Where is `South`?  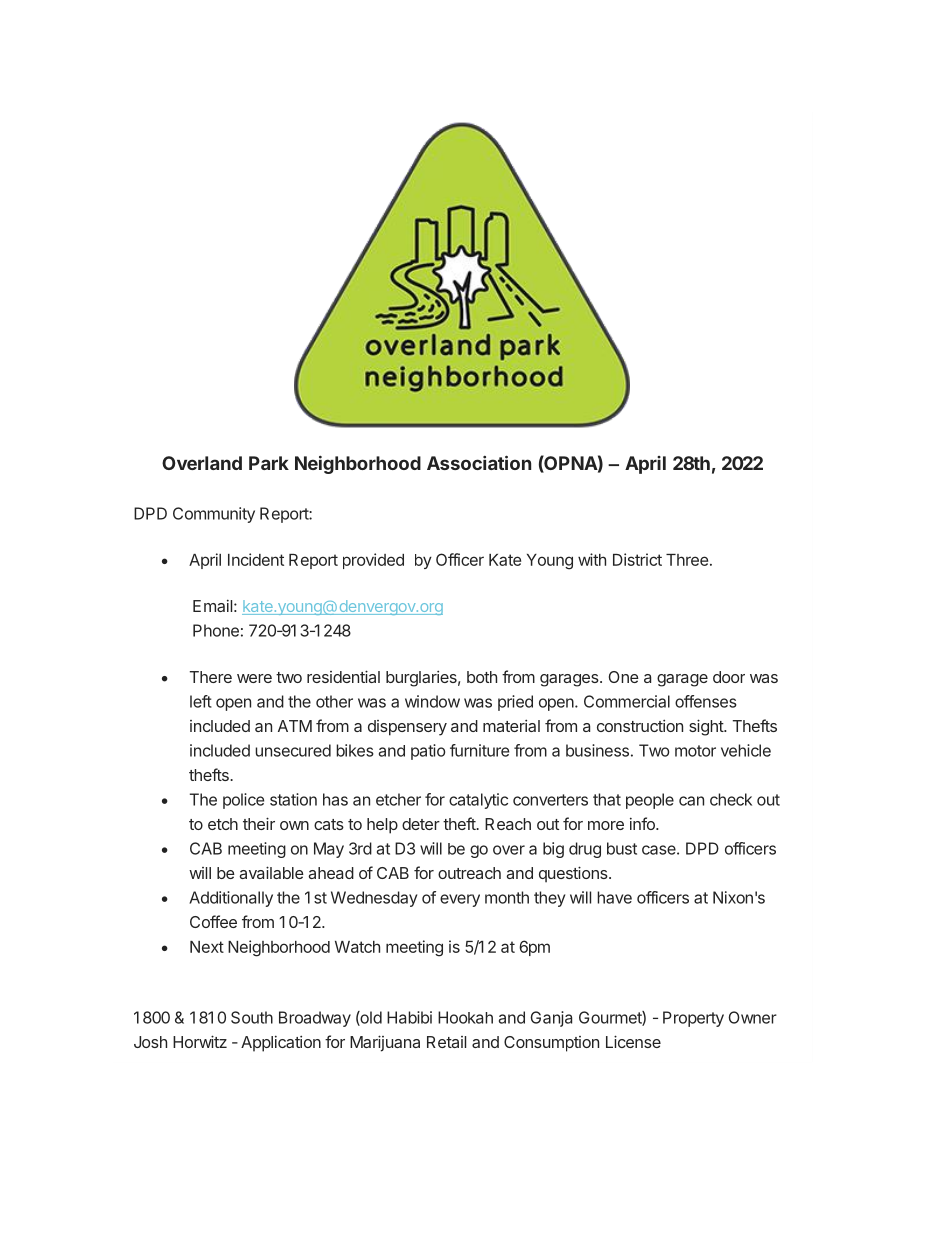
South is located at coordinates (252, 1017).
